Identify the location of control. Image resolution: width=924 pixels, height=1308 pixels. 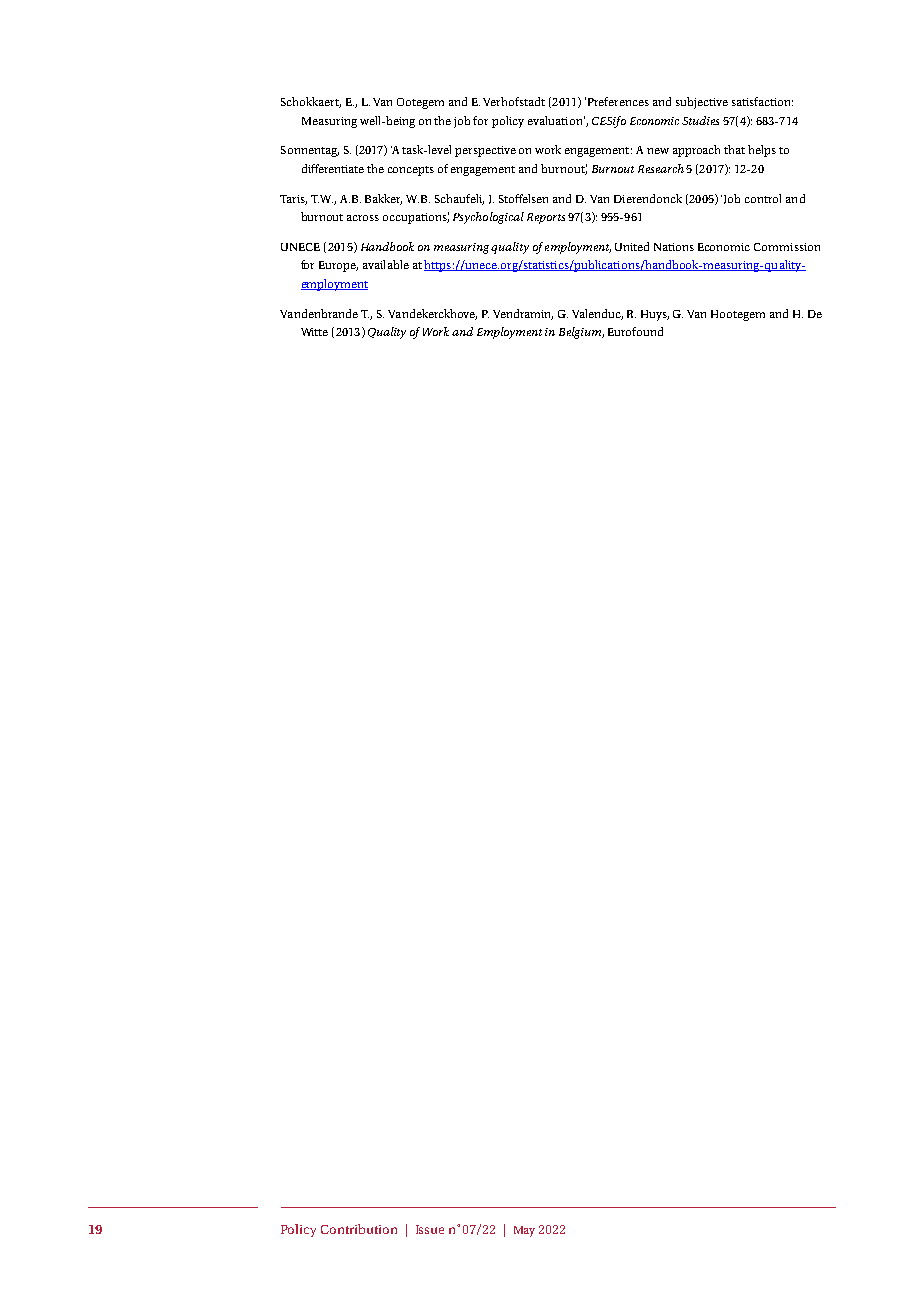
(763, 198).
